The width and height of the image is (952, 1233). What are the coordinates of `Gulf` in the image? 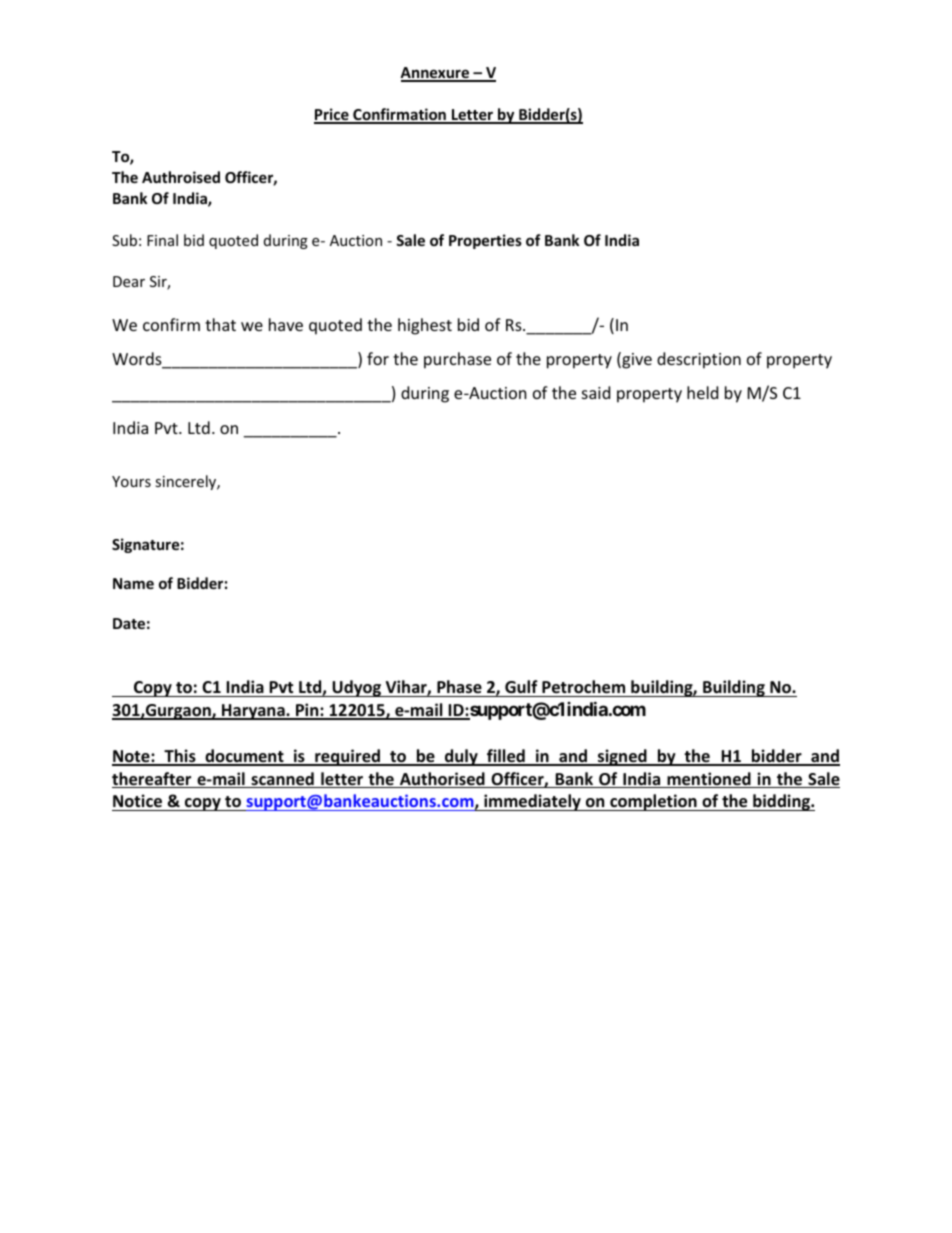 It's located at (521, 688).
